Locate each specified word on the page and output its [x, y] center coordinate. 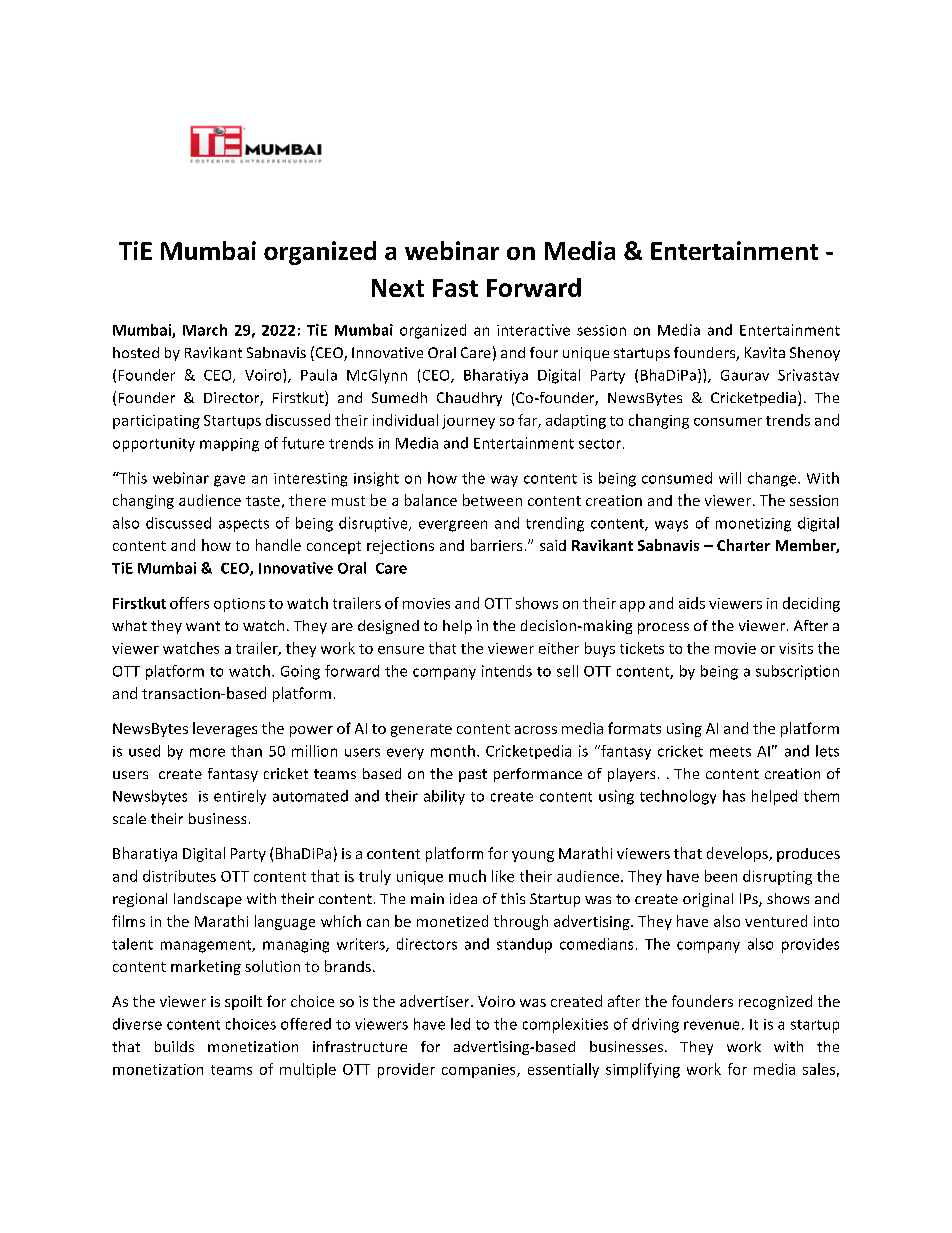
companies [480, 1071]
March [205, 330]
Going [300, 672]
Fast [455, 288]
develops [738, 854]
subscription [797, 672]
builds [174, 1046]
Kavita [765, 352]
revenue [711, 1025]
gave [229, 481]
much [467, 876]
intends [507, 671]
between [492, 500]
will [730, 478]
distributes [179, 876]
